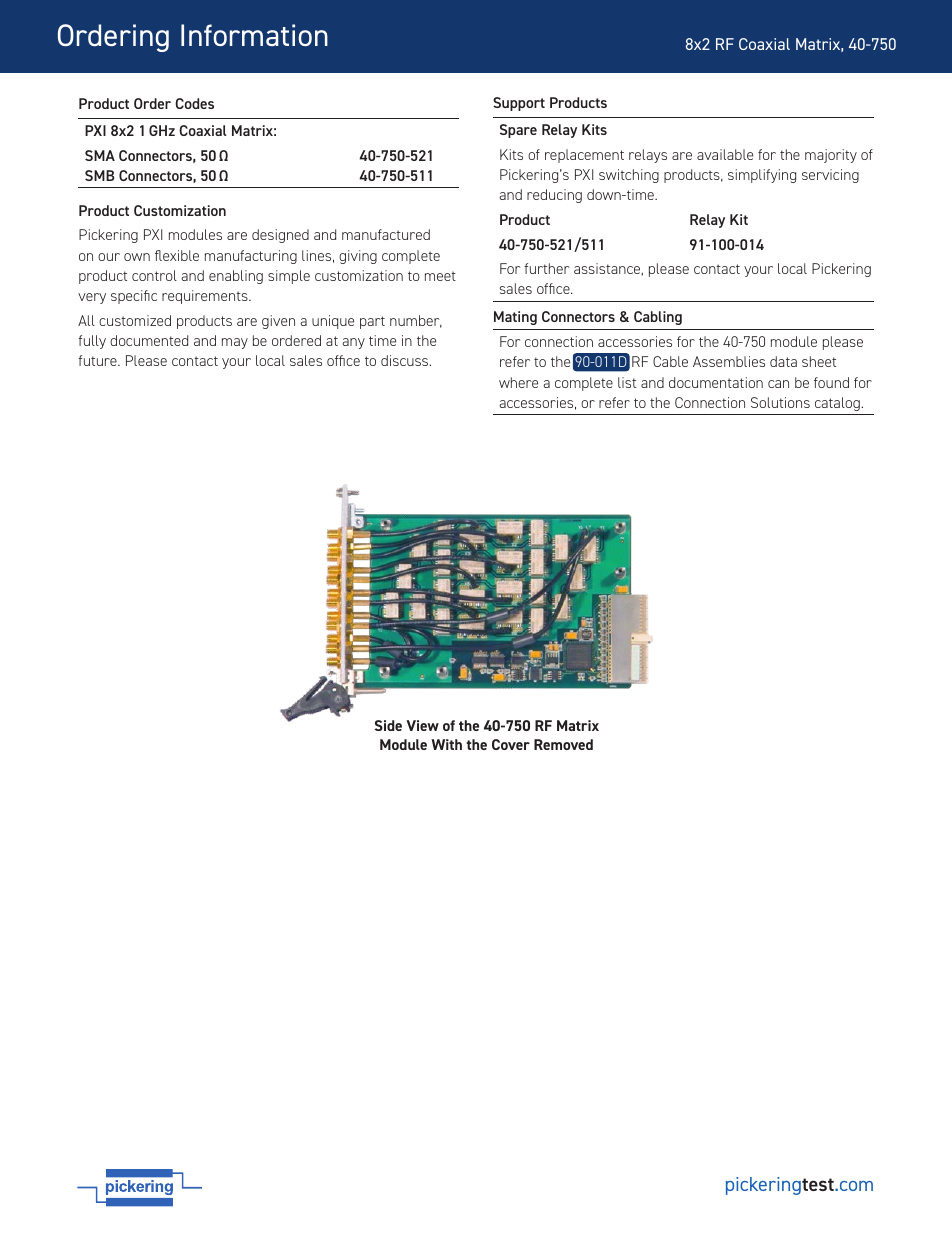  What do you see at coordinates (518, 382) in the screenshot?
I see `where` at bounding box center [518, 382].
